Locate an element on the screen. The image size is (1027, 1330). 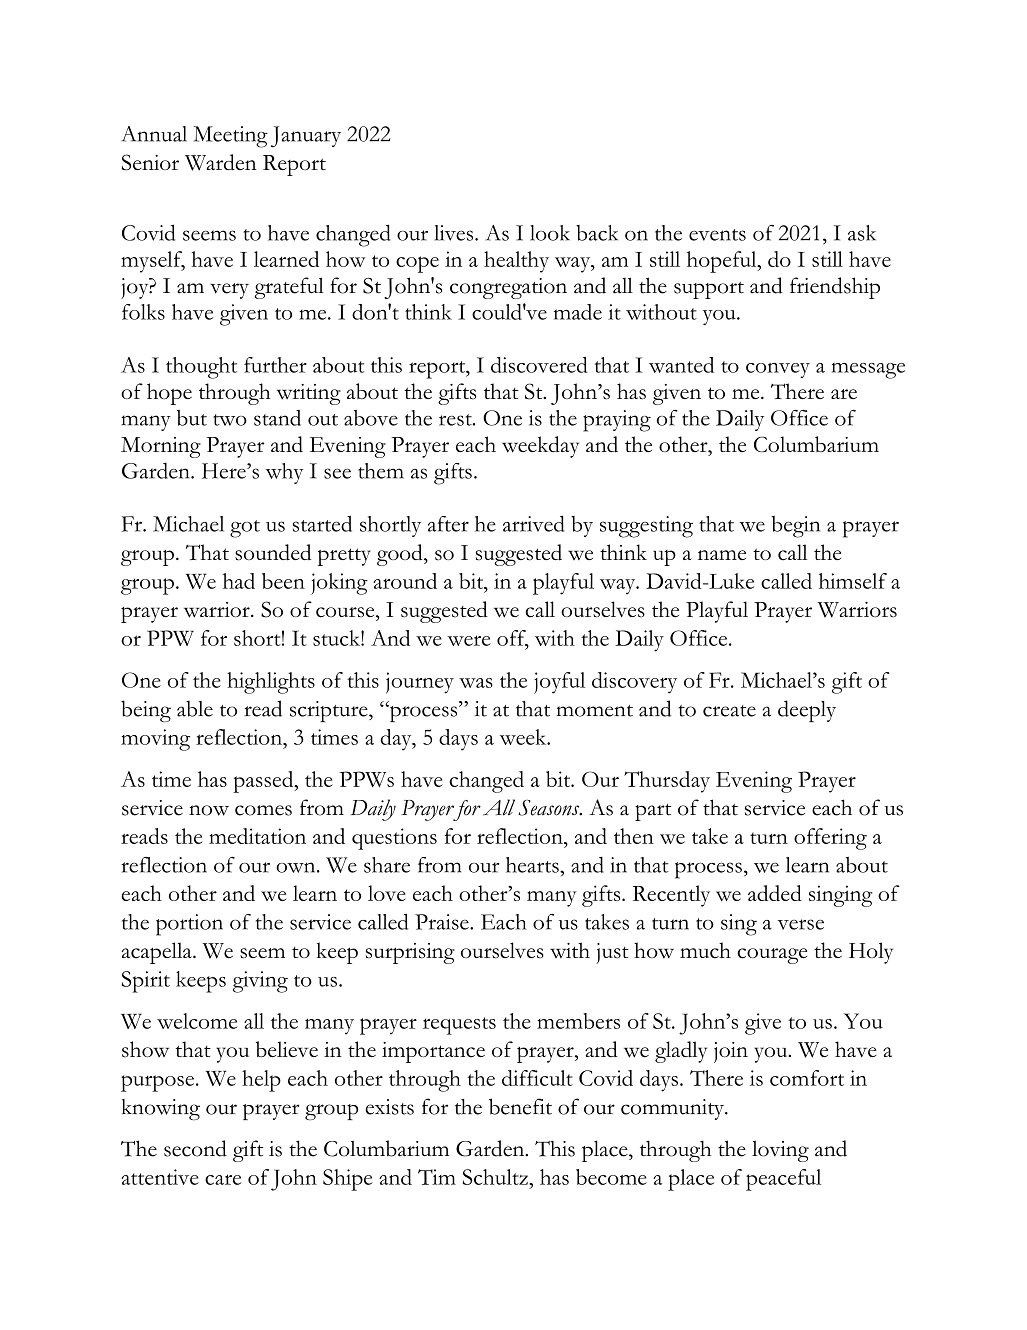
events is located at coordinates (717, 235).
